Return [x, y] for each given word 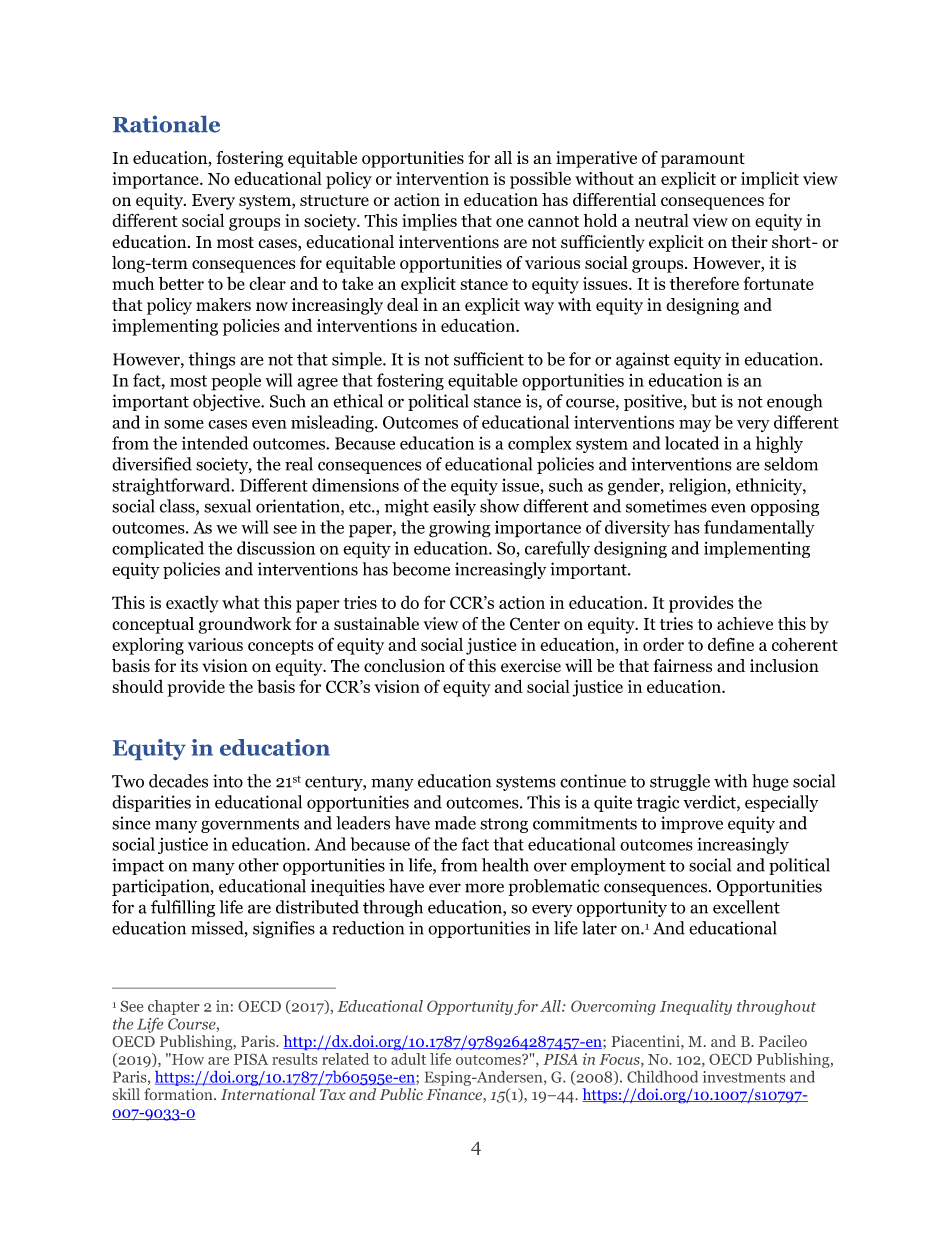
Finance [454, 1094]
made [455, 823]
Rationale [166, 124]
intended [215, 443]
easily [454, 507]
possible [540, 180]
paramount [703, 160]
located [692, 443]
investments [744, 1077]
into [228, 781]
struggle [680, 782]
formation [179, 1094]
